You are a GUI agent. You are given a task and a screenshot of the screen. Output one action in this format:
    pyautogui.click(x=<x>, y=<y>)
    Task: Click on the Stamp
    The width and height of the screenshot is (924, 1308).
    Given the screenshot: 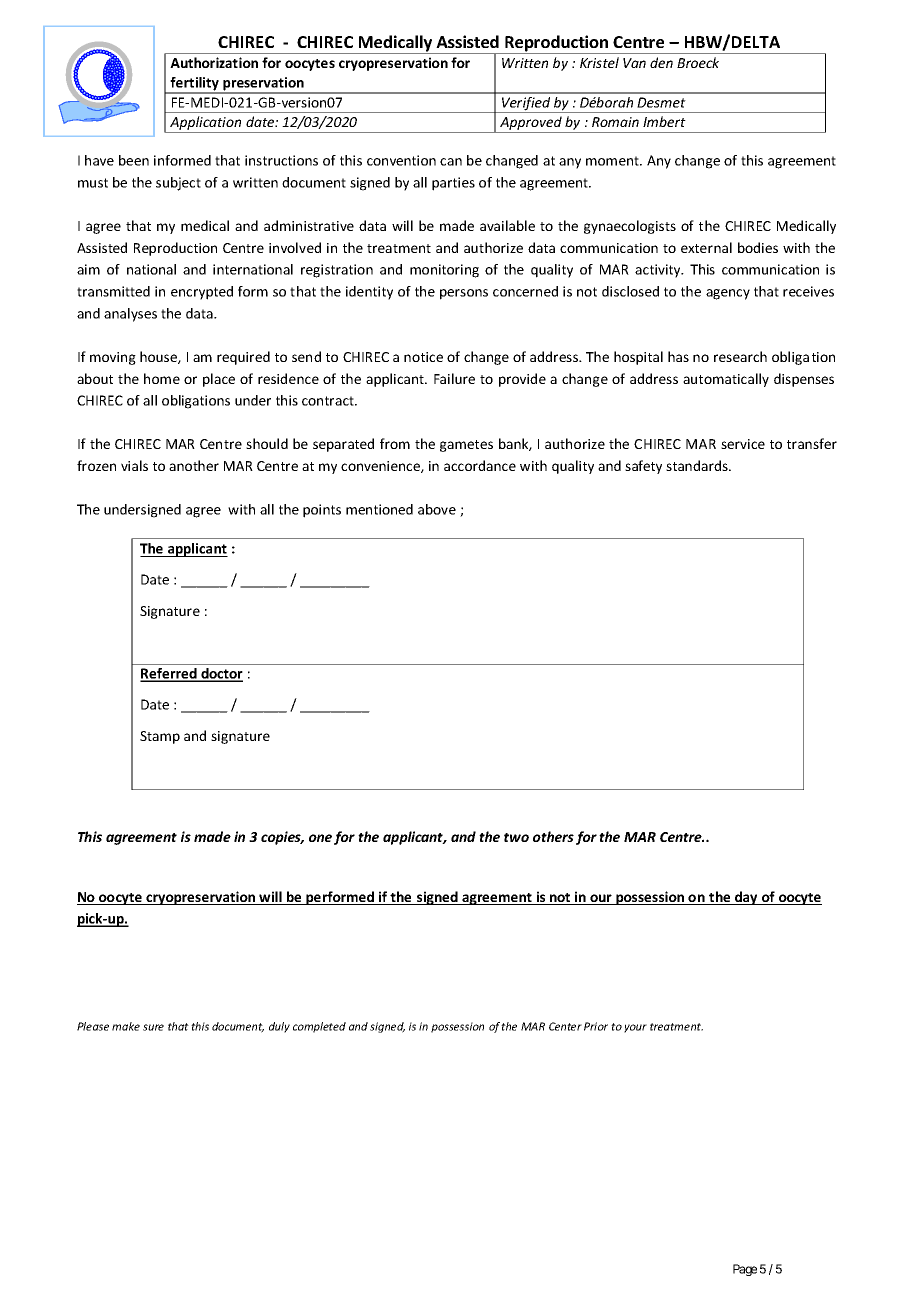 What is the action you would take?
    pyautogui.click(x=160, y=737)
